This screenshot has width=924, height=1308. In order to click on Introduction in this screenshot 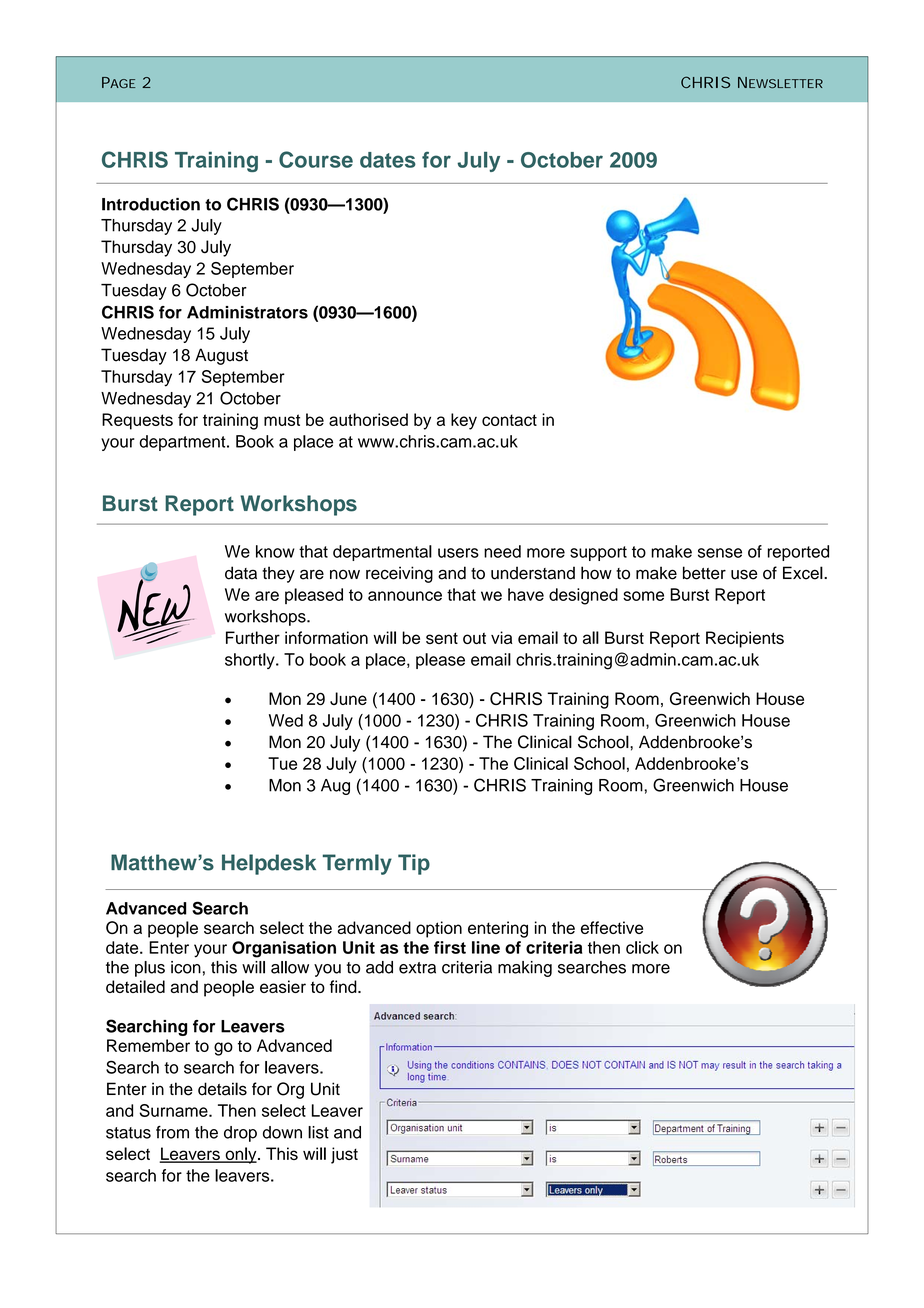, I will do `click(151, 204)`.
